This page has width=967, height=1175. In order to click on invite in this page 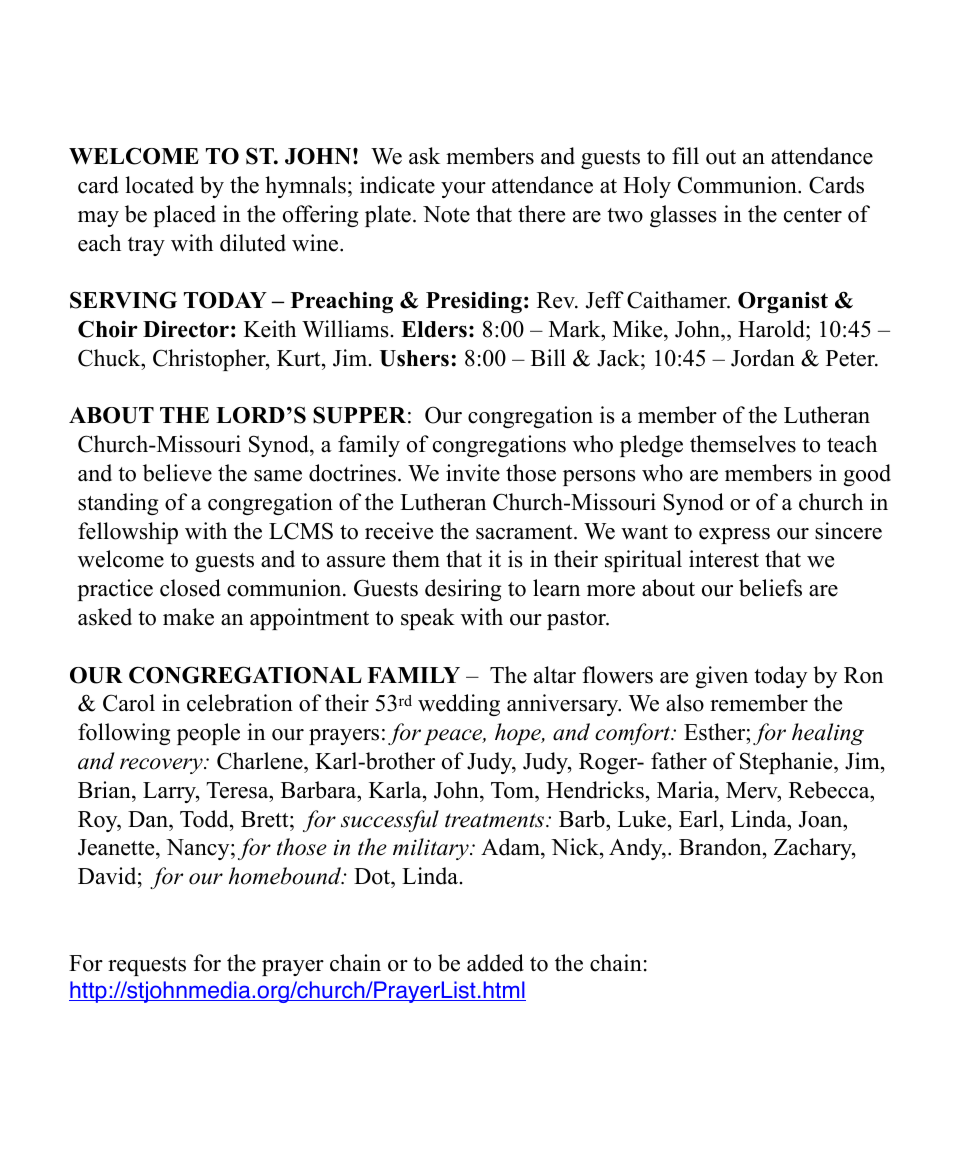, I will do `click(473, 473)`.
